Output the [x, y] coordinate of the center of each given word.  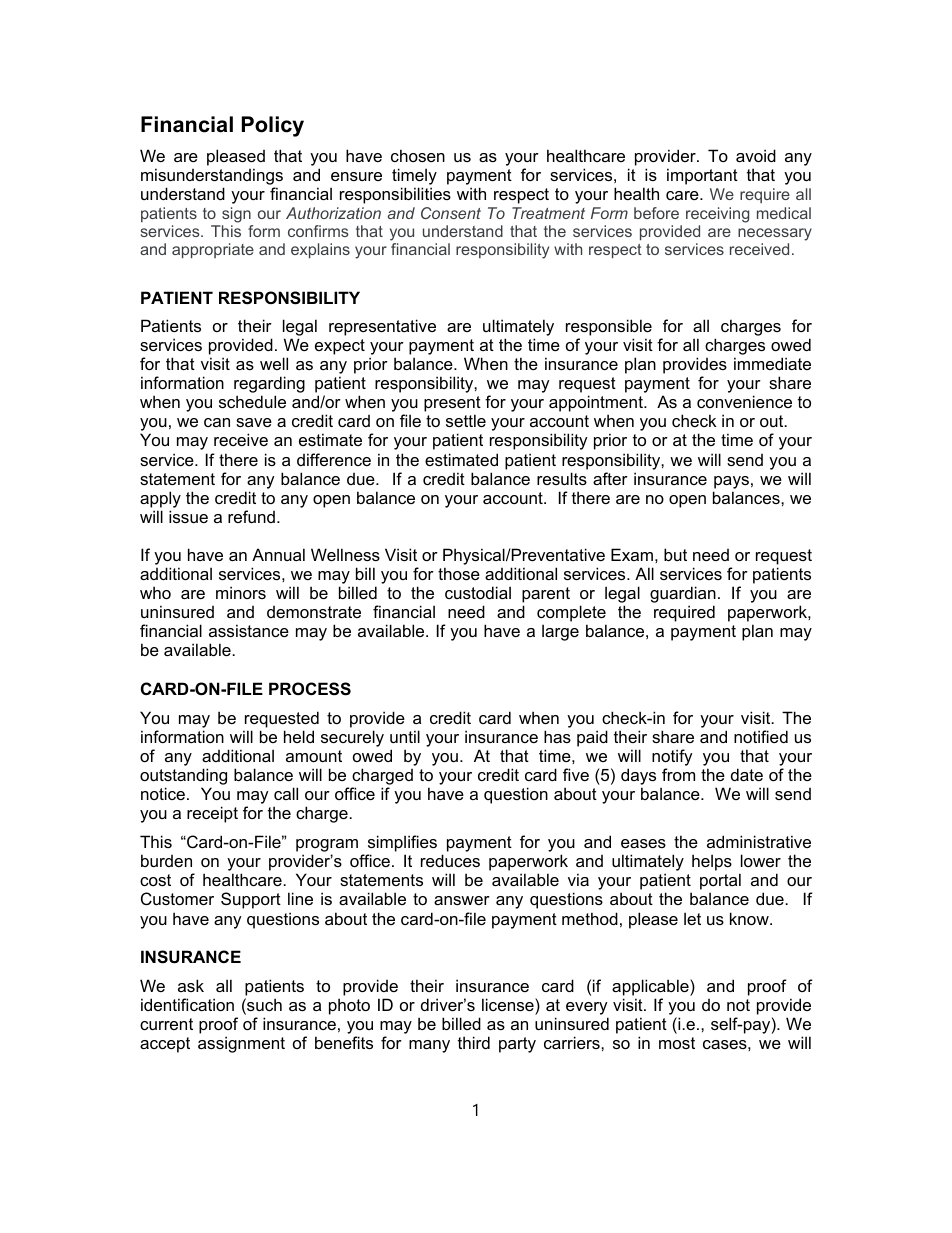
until [405, 736]
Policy [273, 126]
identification [187, 1004]
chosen [418, 155]
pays [731, 482]
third [474, 1042]
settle [466, 420]
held [299, 736]
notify [672, 757]
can [217, 422]
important [702, 176]
